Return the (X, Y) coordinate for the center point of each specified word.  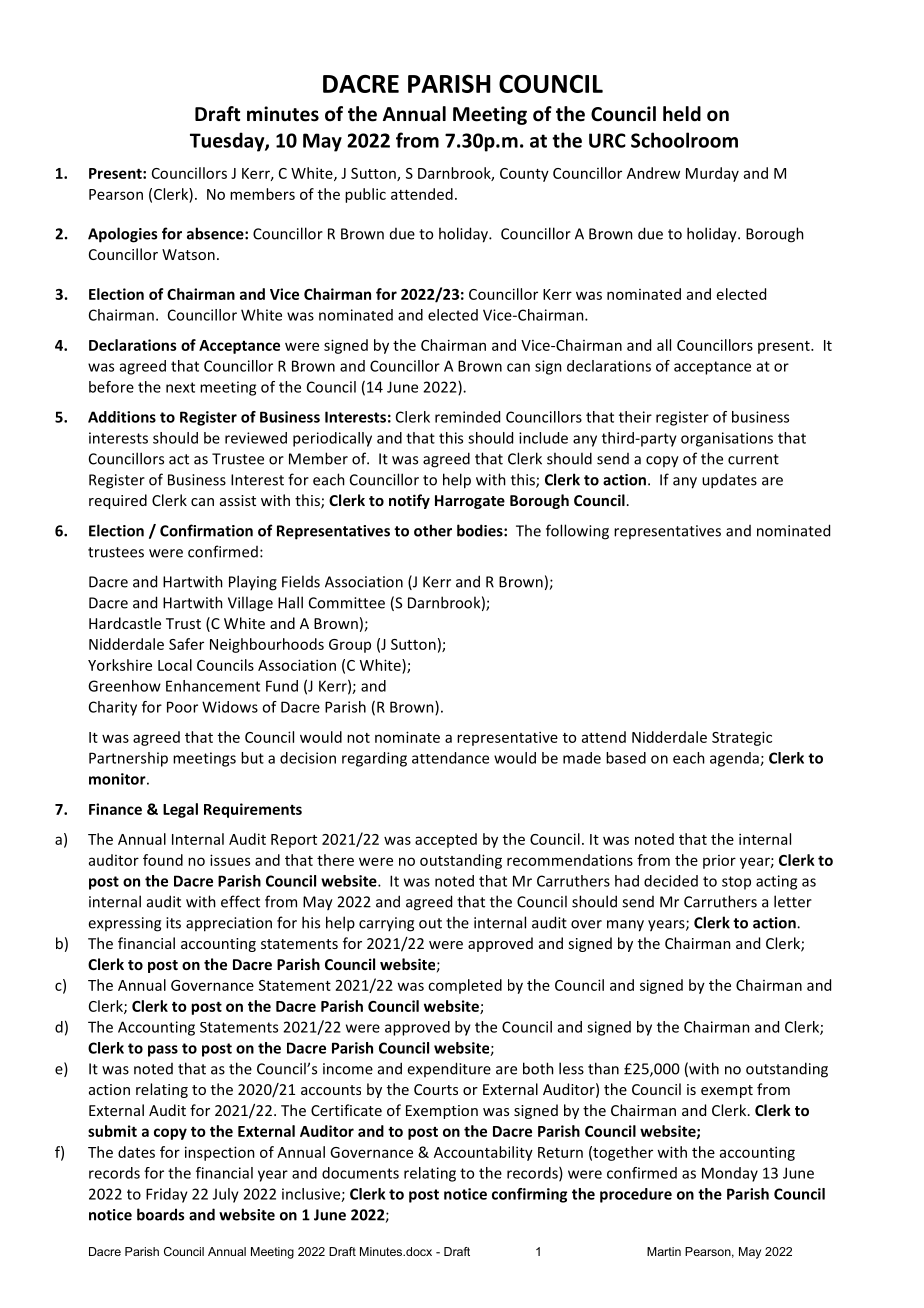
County (524, 175)
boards (160, 1214)
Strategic (742, 738)
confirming (529, 1195)
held (682, 114)
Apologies (122, 235)
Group (350, 646)
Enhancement (213, 686)
